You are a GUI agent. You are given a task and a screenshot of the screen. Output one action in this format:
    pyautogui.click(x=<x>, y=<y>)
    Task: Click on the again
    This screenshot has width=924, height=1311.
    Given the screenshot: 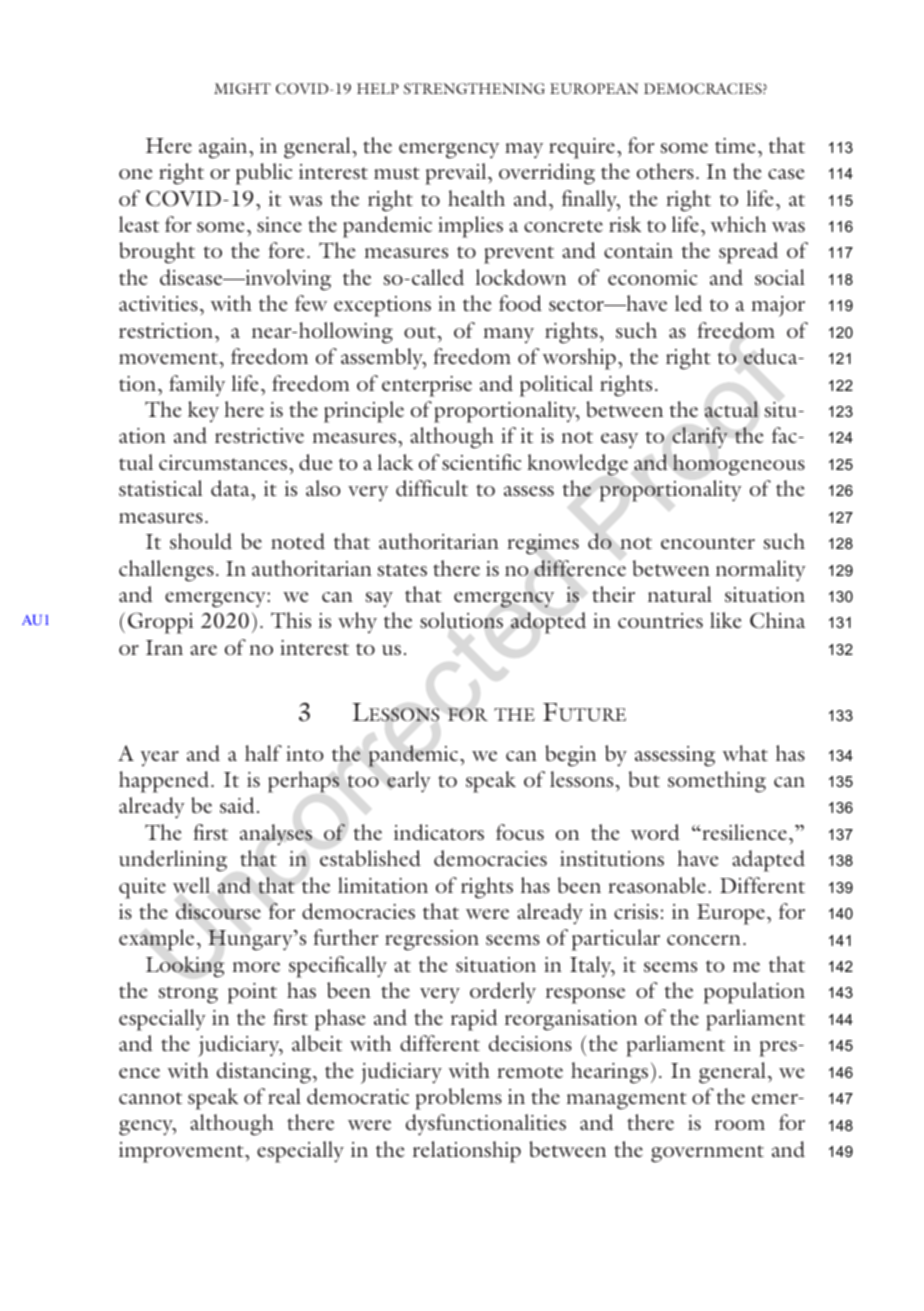 What is the action you would take?
    pyautogui.click(x=224, y=148)
